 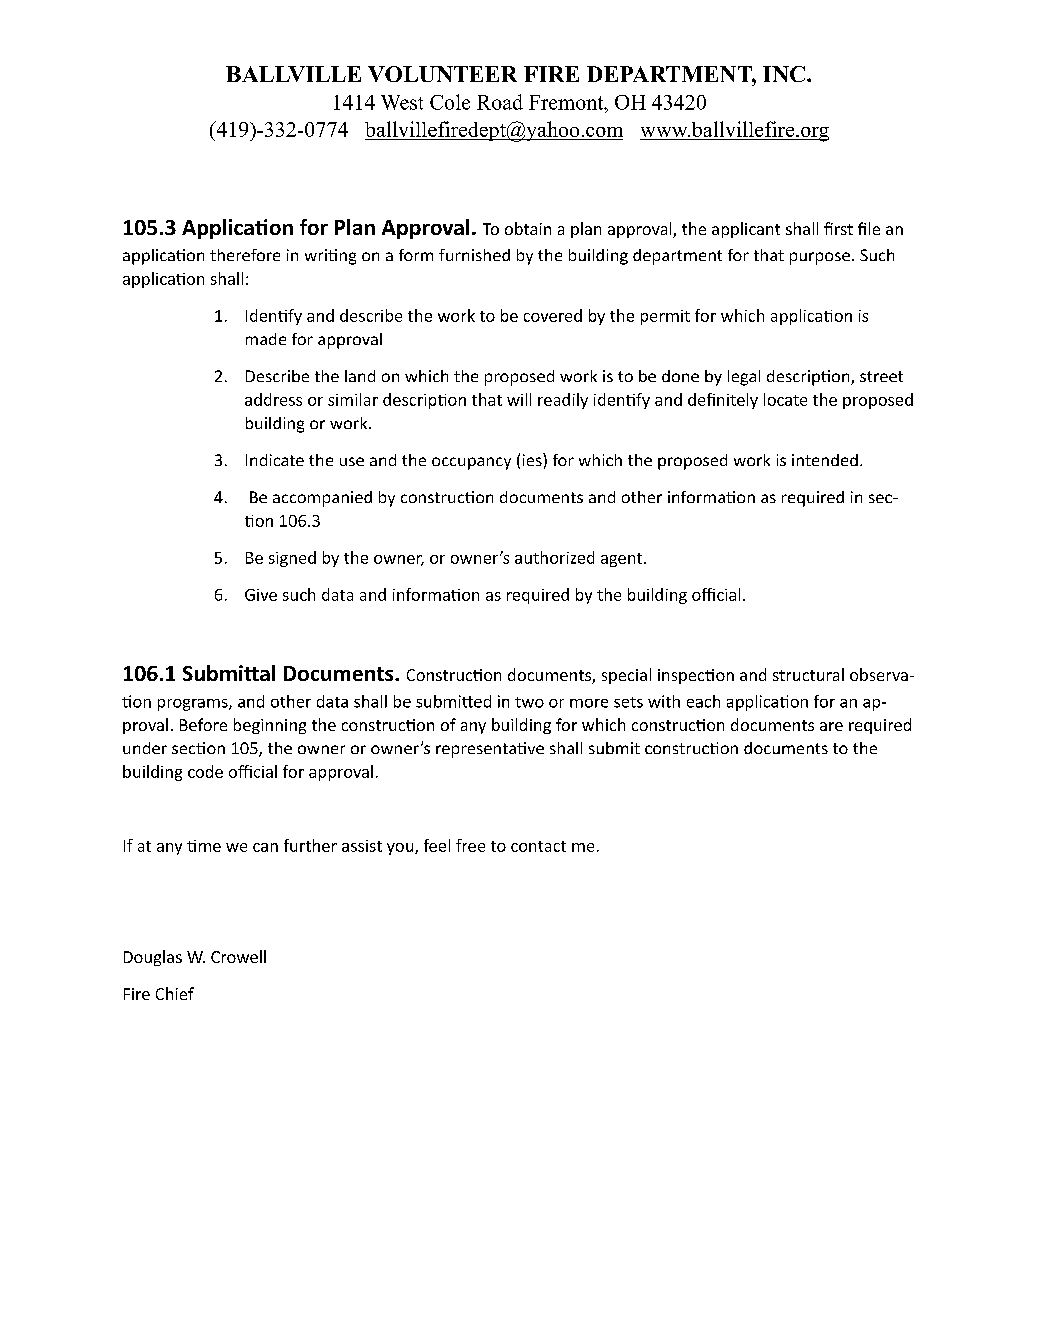 I want to click on West, so click(x=402, y=102).
